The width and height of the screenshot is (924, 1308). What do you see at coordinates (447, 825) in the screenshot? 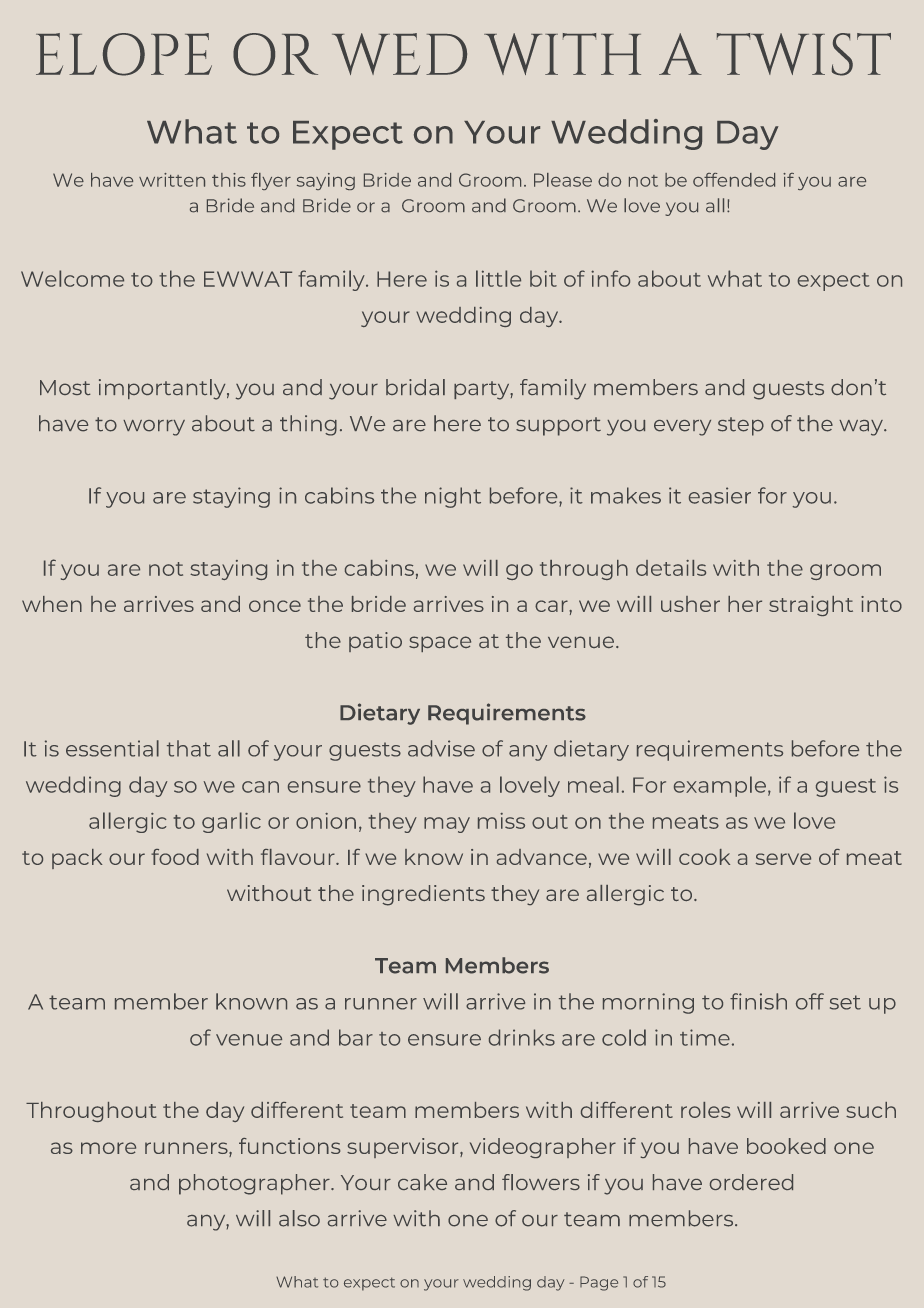
I see `may` at bounding box center [447, 825].
